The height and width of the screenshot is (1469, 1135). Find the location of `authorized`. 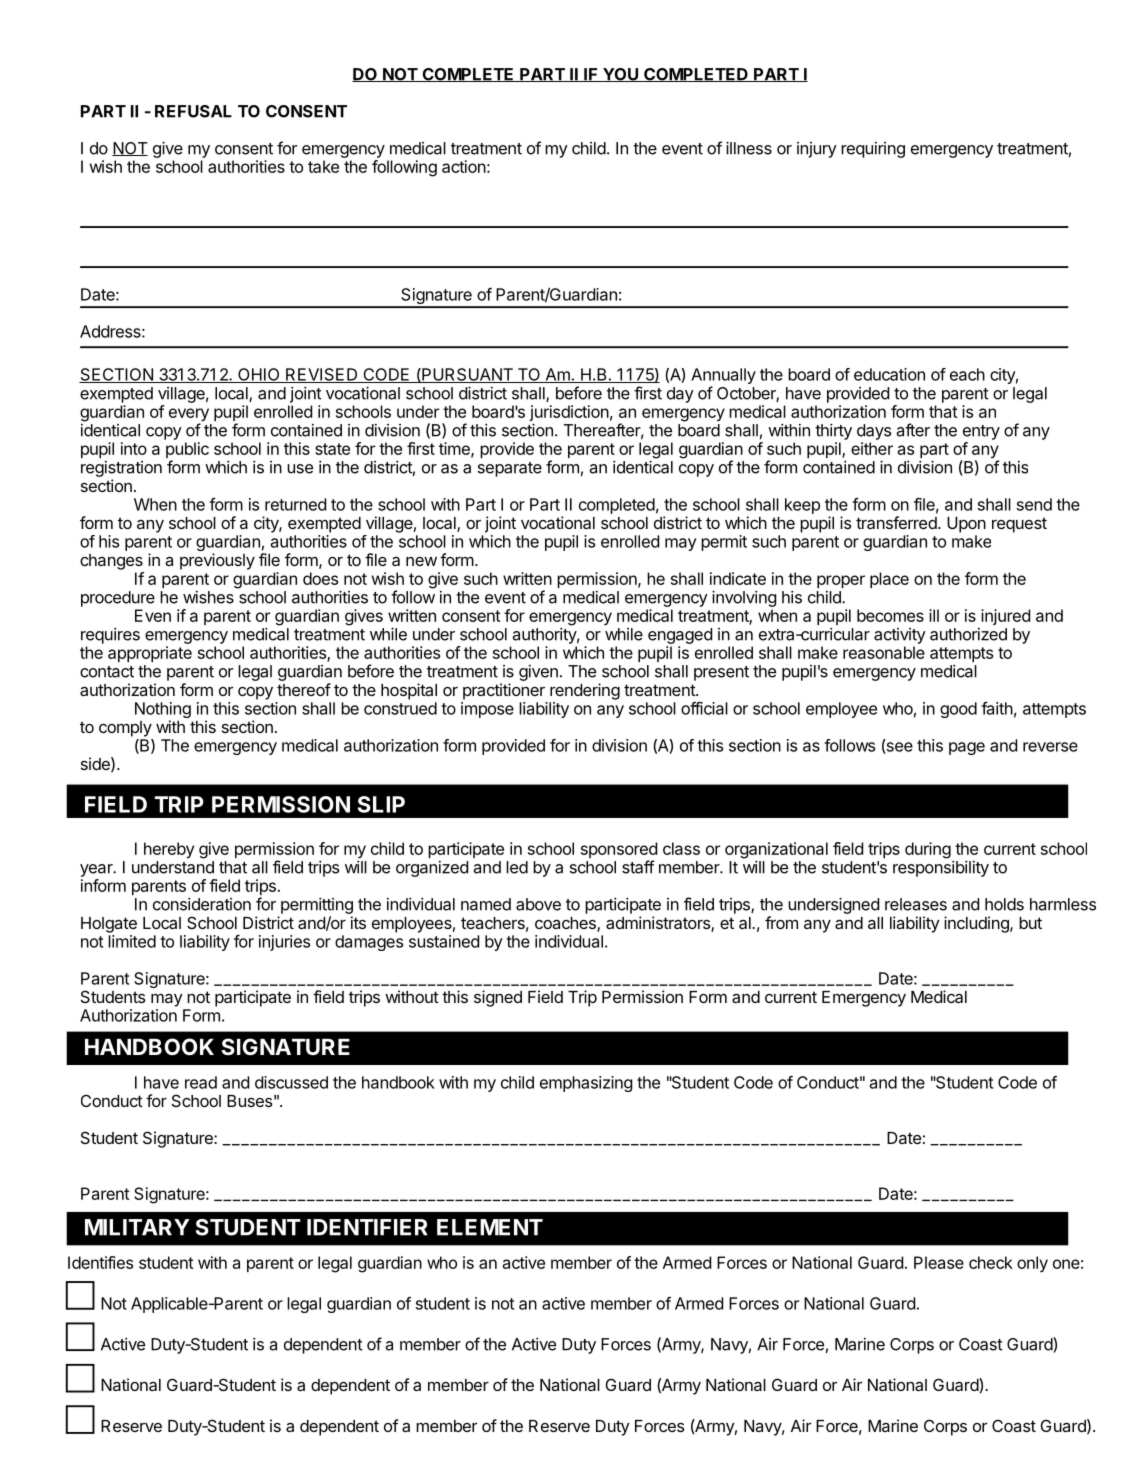

authorized is located at coordinates (968, 634).
